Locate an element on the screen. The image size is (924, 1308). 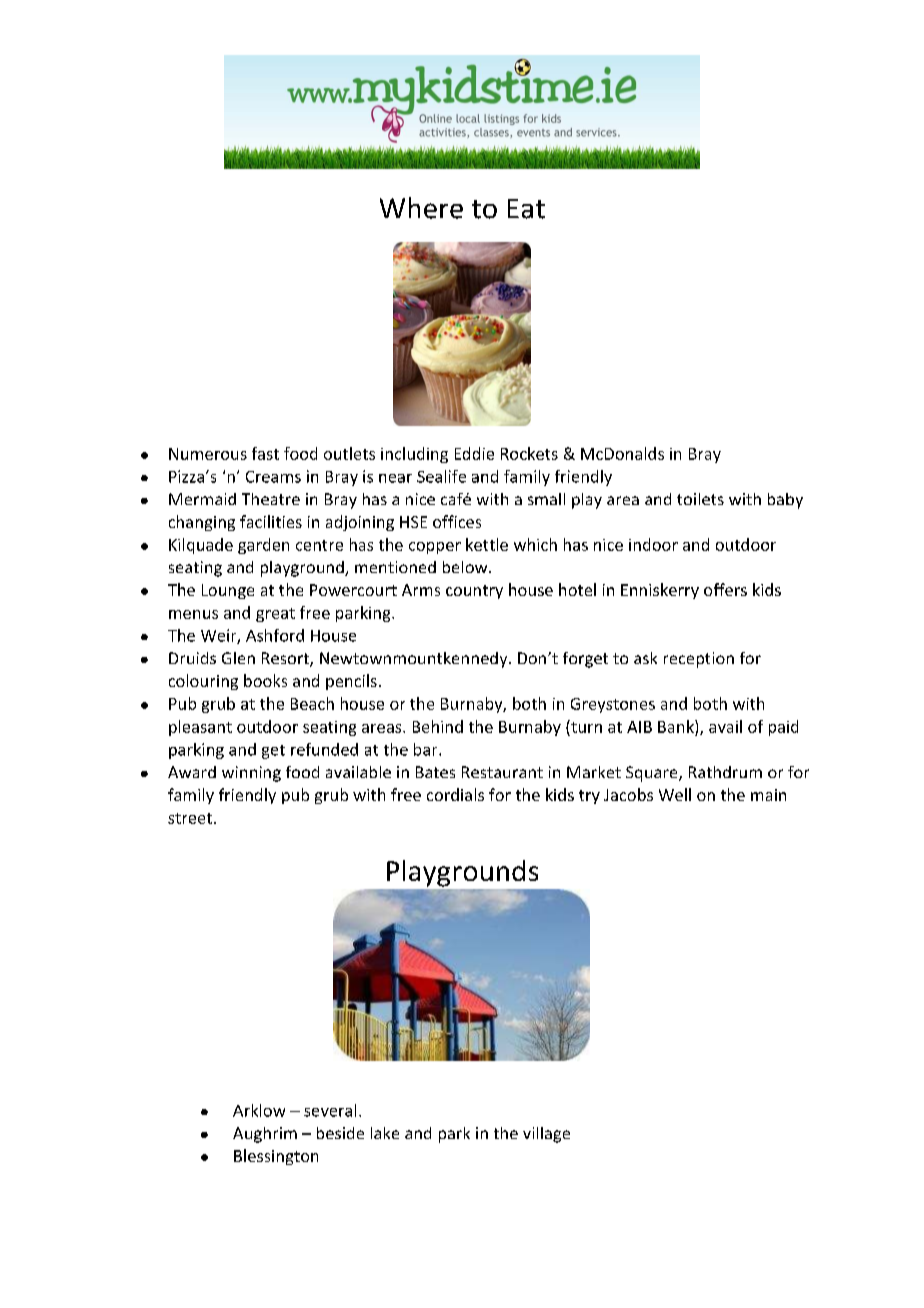
Behind is located at coordinates (438, 726).
